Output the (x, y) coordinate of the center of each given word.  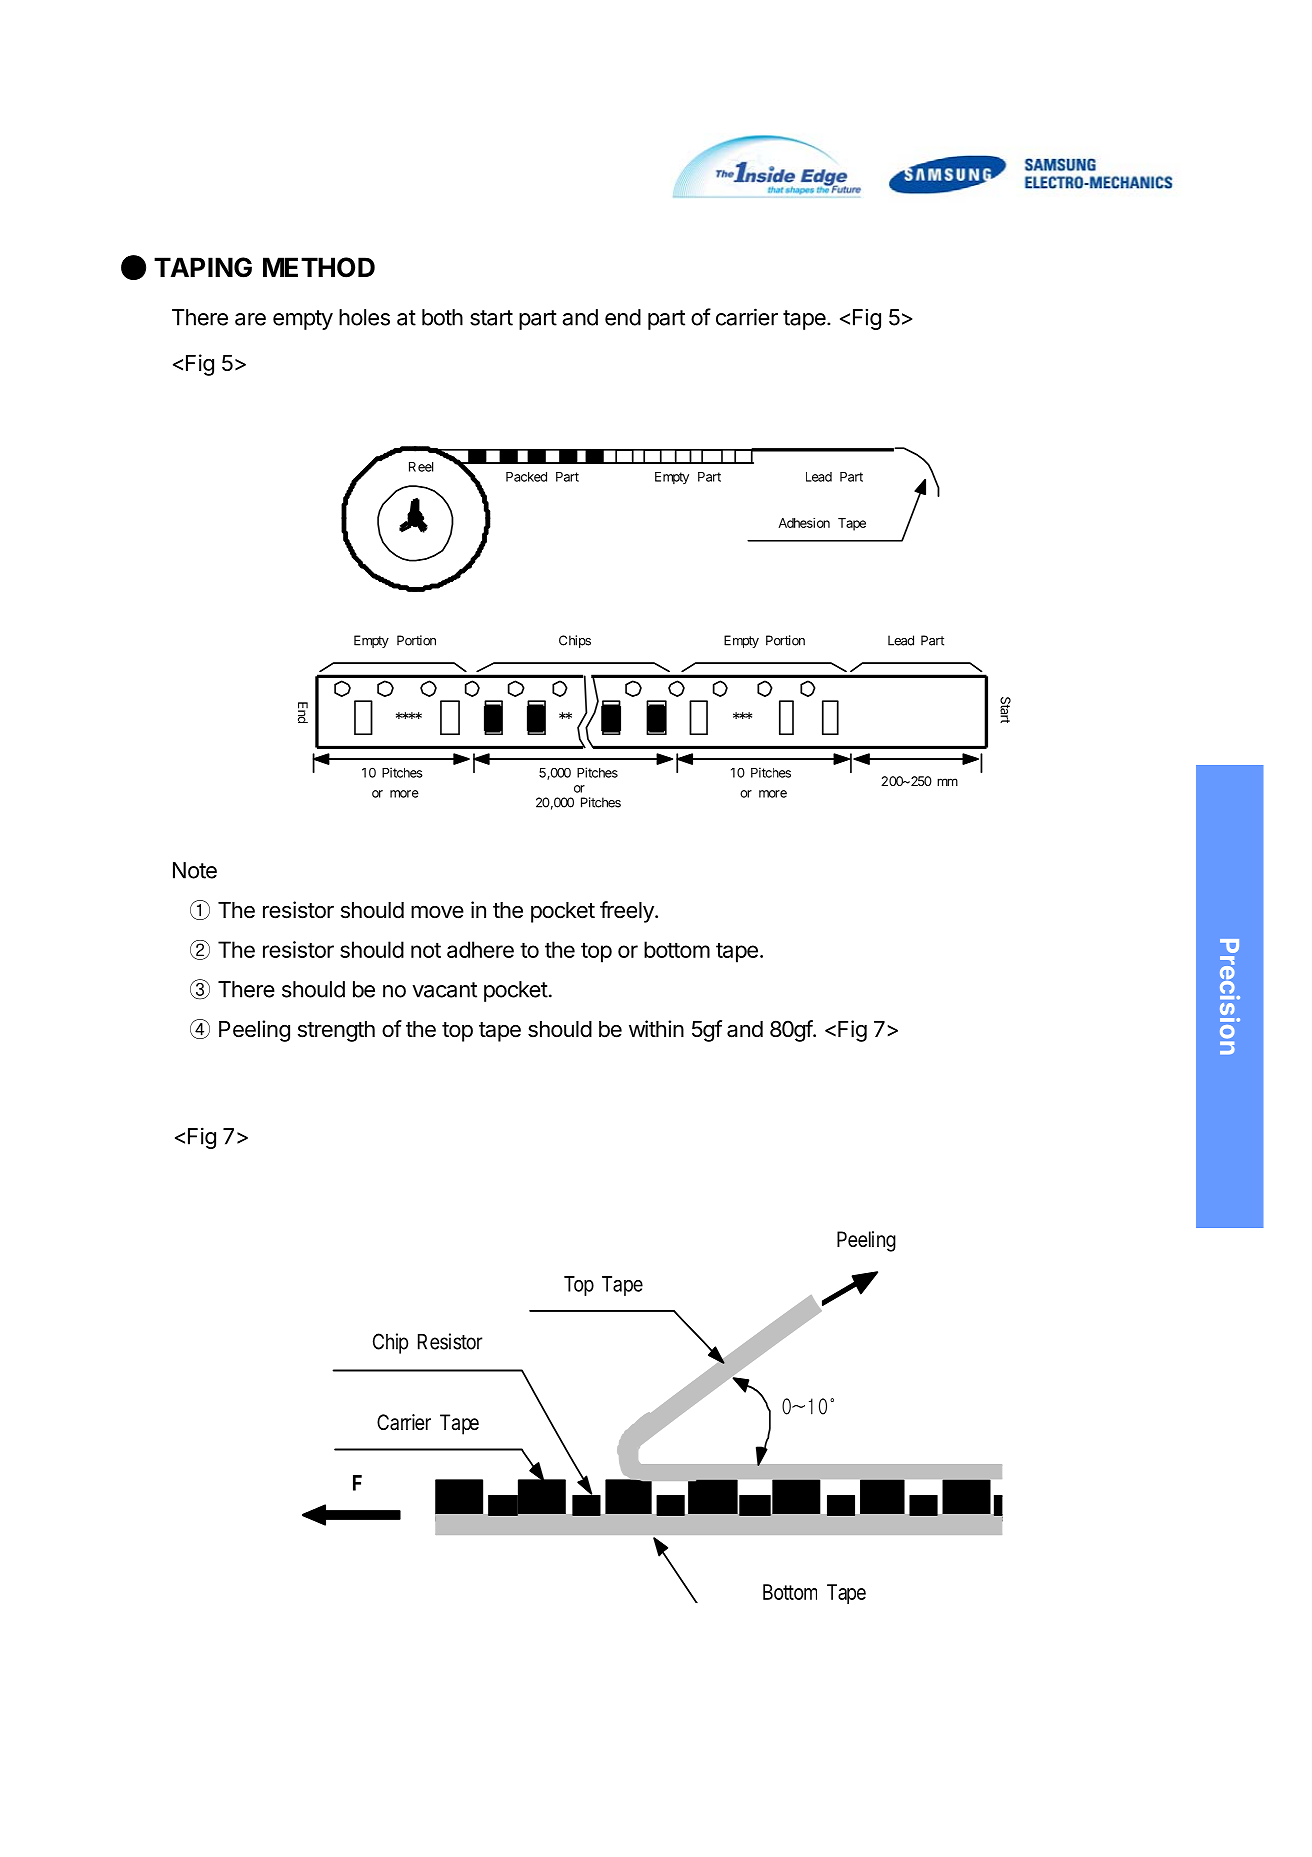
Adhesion (804, 523)
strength (336, 1031)
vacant (444, 990)
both (442, 317)
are (250, 319)
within (656, 1028)
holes (364, 317)
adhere (480, 949)
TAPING (203, 267)
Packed (526, 477)
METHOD (319, 267)
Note (195, 870)
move (437, 912)
